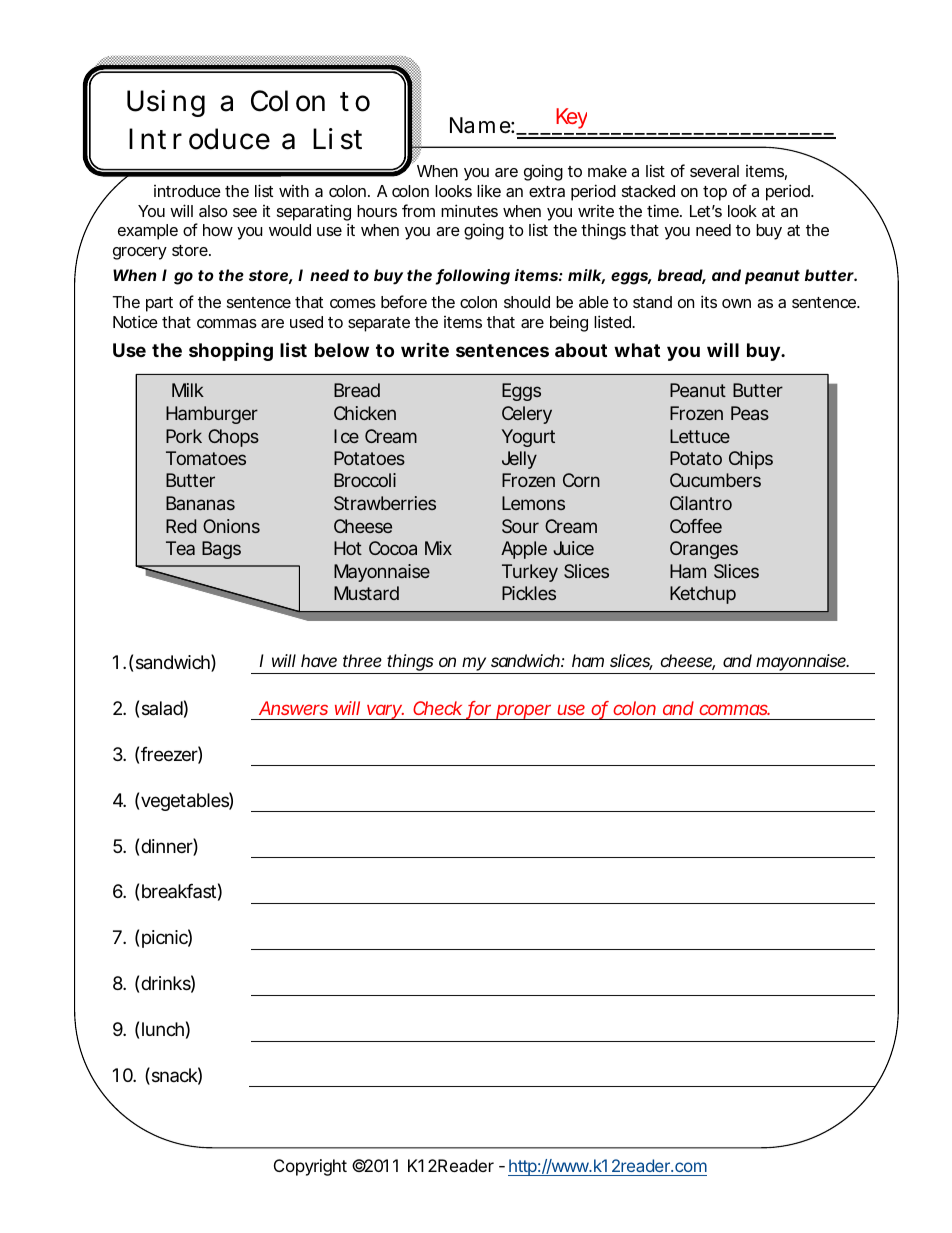 This screenshot has width=952, height=1233. I want to click on Copyright, so click(310, 1167).
